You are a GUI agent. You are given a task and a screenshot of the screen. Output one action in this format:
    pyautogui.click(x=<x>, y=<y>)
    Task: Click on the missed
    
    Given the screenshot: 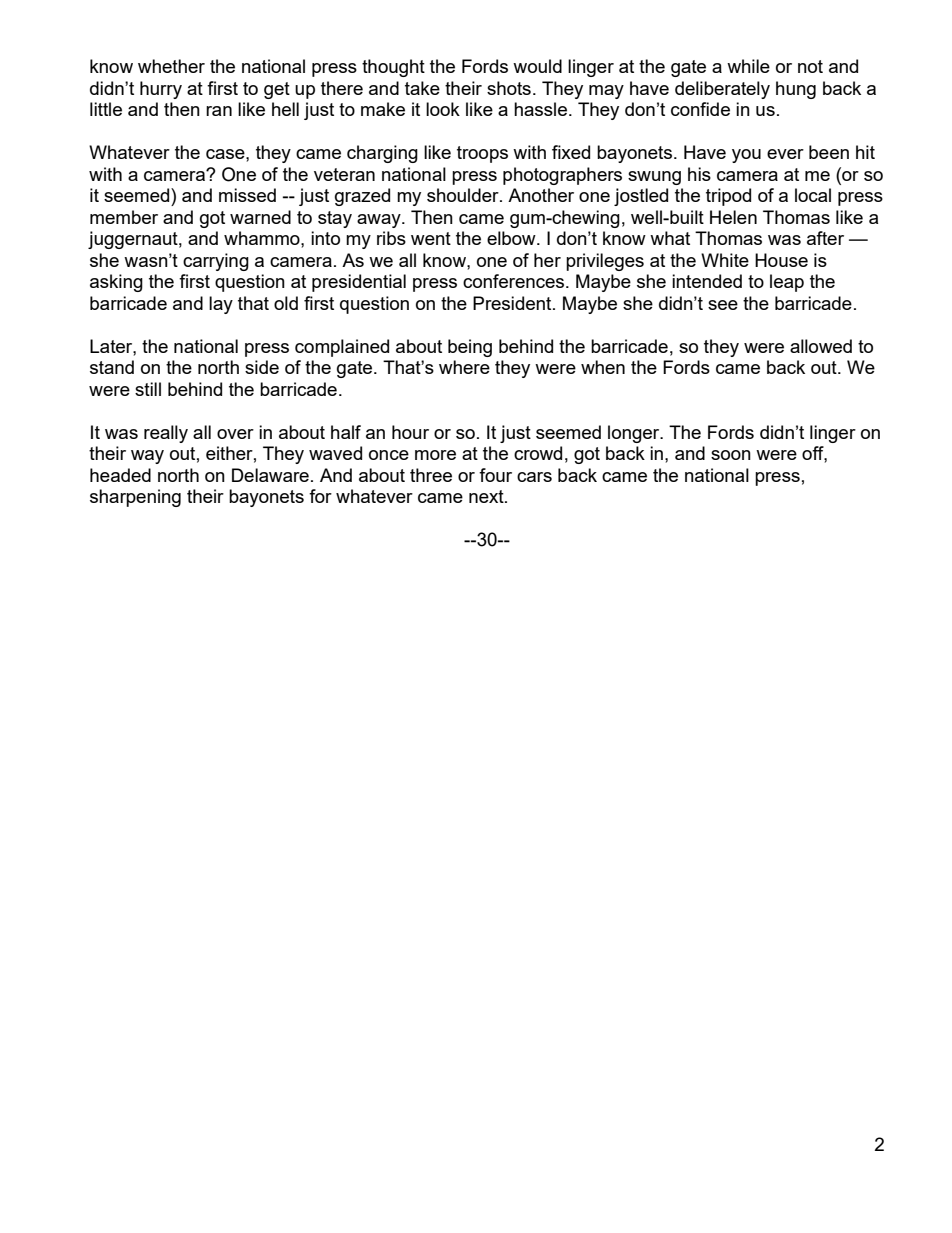 What is the action you would take?
    pyautogui.click(x=247, y=195)
